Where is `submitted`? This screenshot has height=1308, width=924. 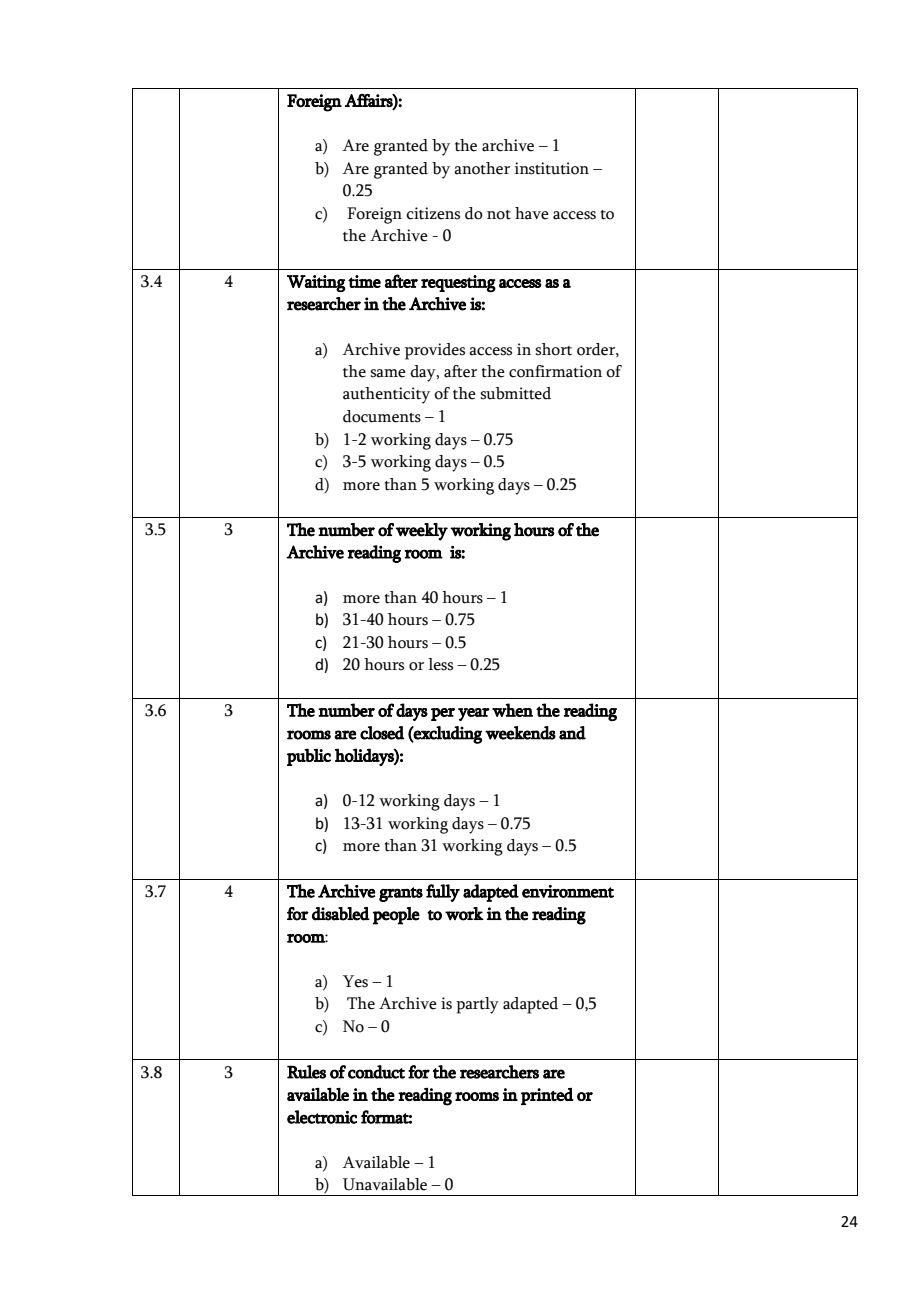 submitted is located at coordinates (515, 393).
